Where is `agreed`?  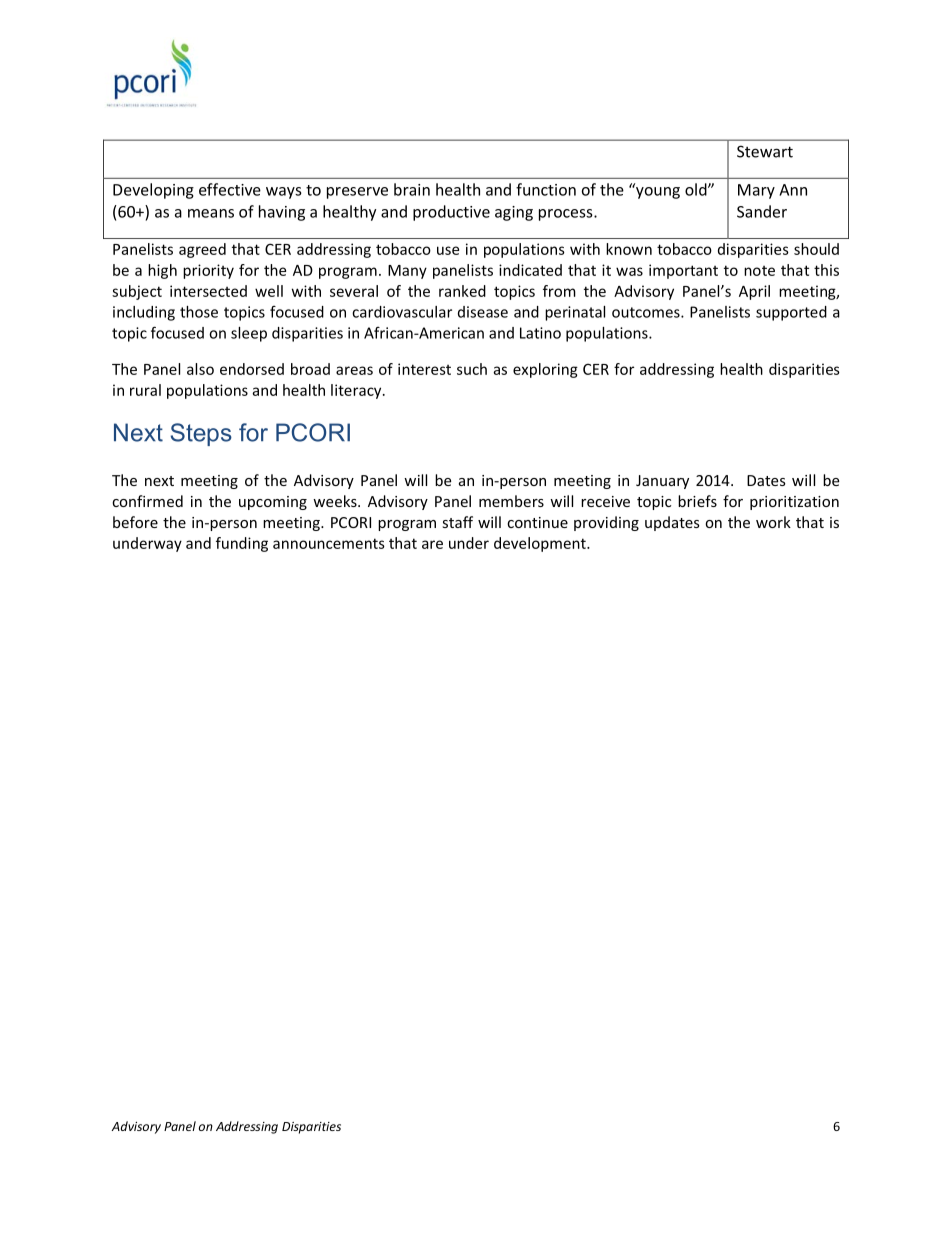
agreed is located at coordinates (202, 250).
